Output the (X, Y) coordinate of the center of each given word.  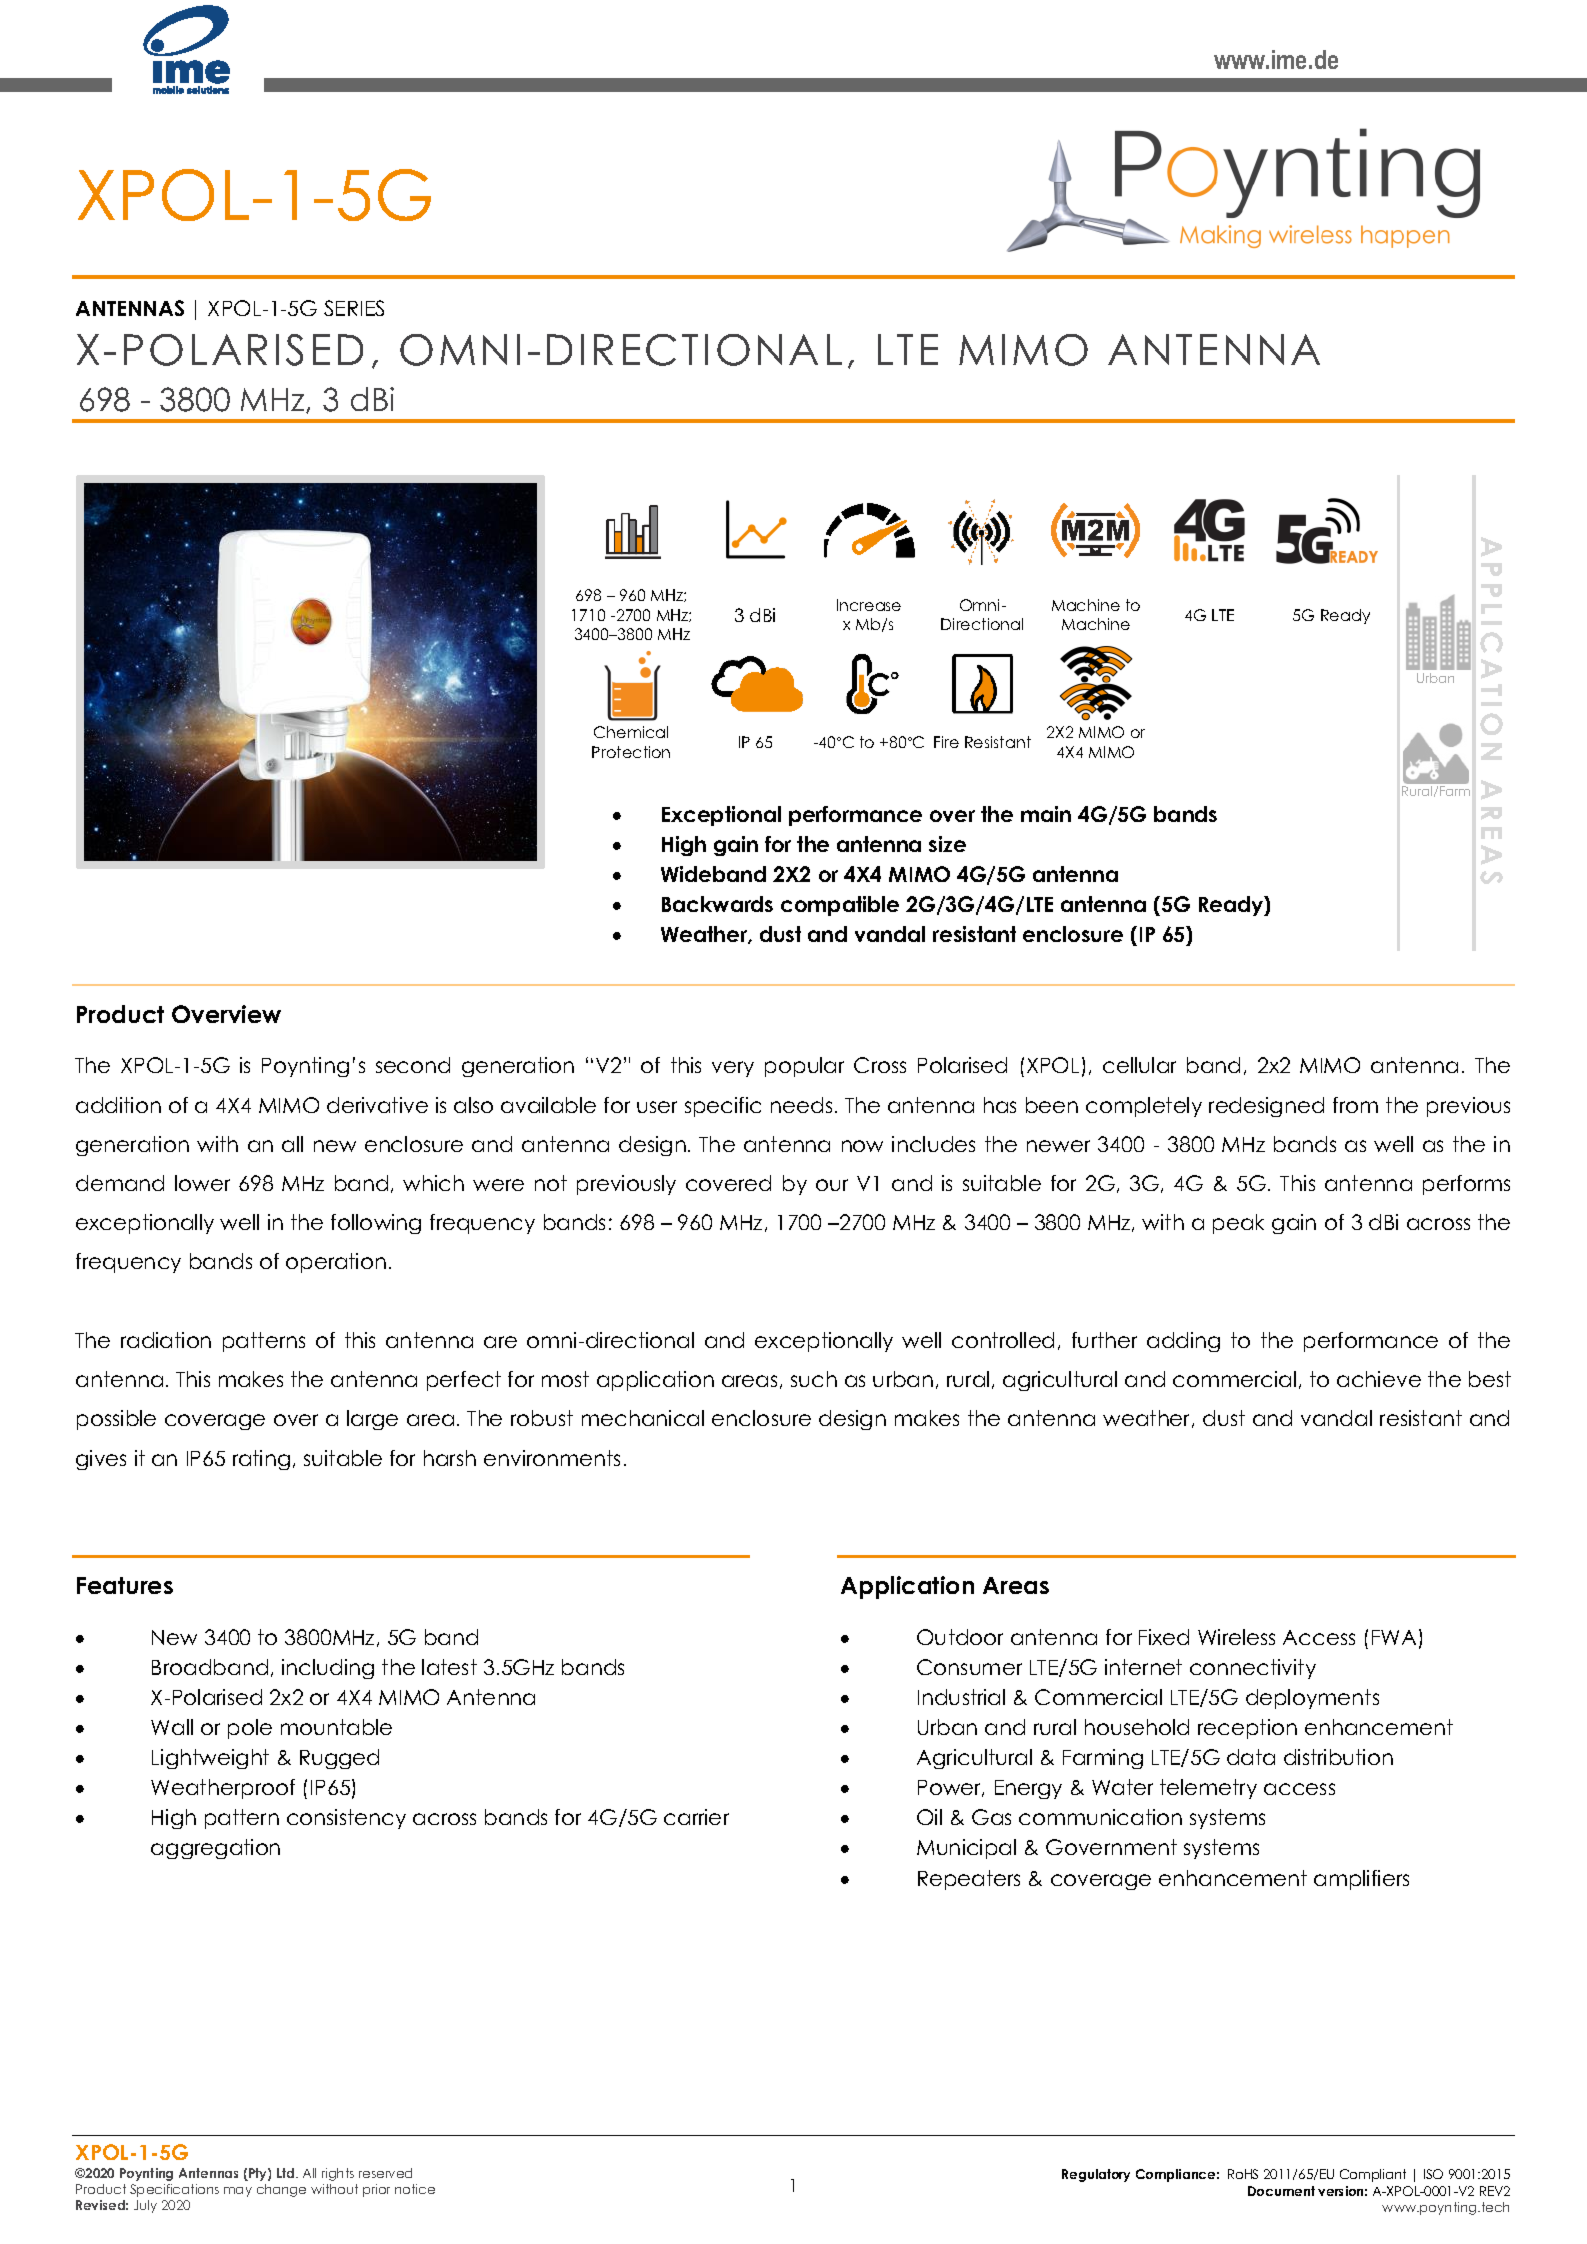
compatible (840, 906)
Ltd (287, 2173)
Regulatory (1096, 2175)
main (1046, 814)
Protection (631, 752)
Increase (869, 605)
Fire (946, 742)
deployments (1312, 1699)
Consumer (969, 1667)
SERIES (354, 308)
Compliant (1373, 2175)
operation (336, 1263)
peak (1238, 1224)
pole (250, 1729)
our (832, 1185)
